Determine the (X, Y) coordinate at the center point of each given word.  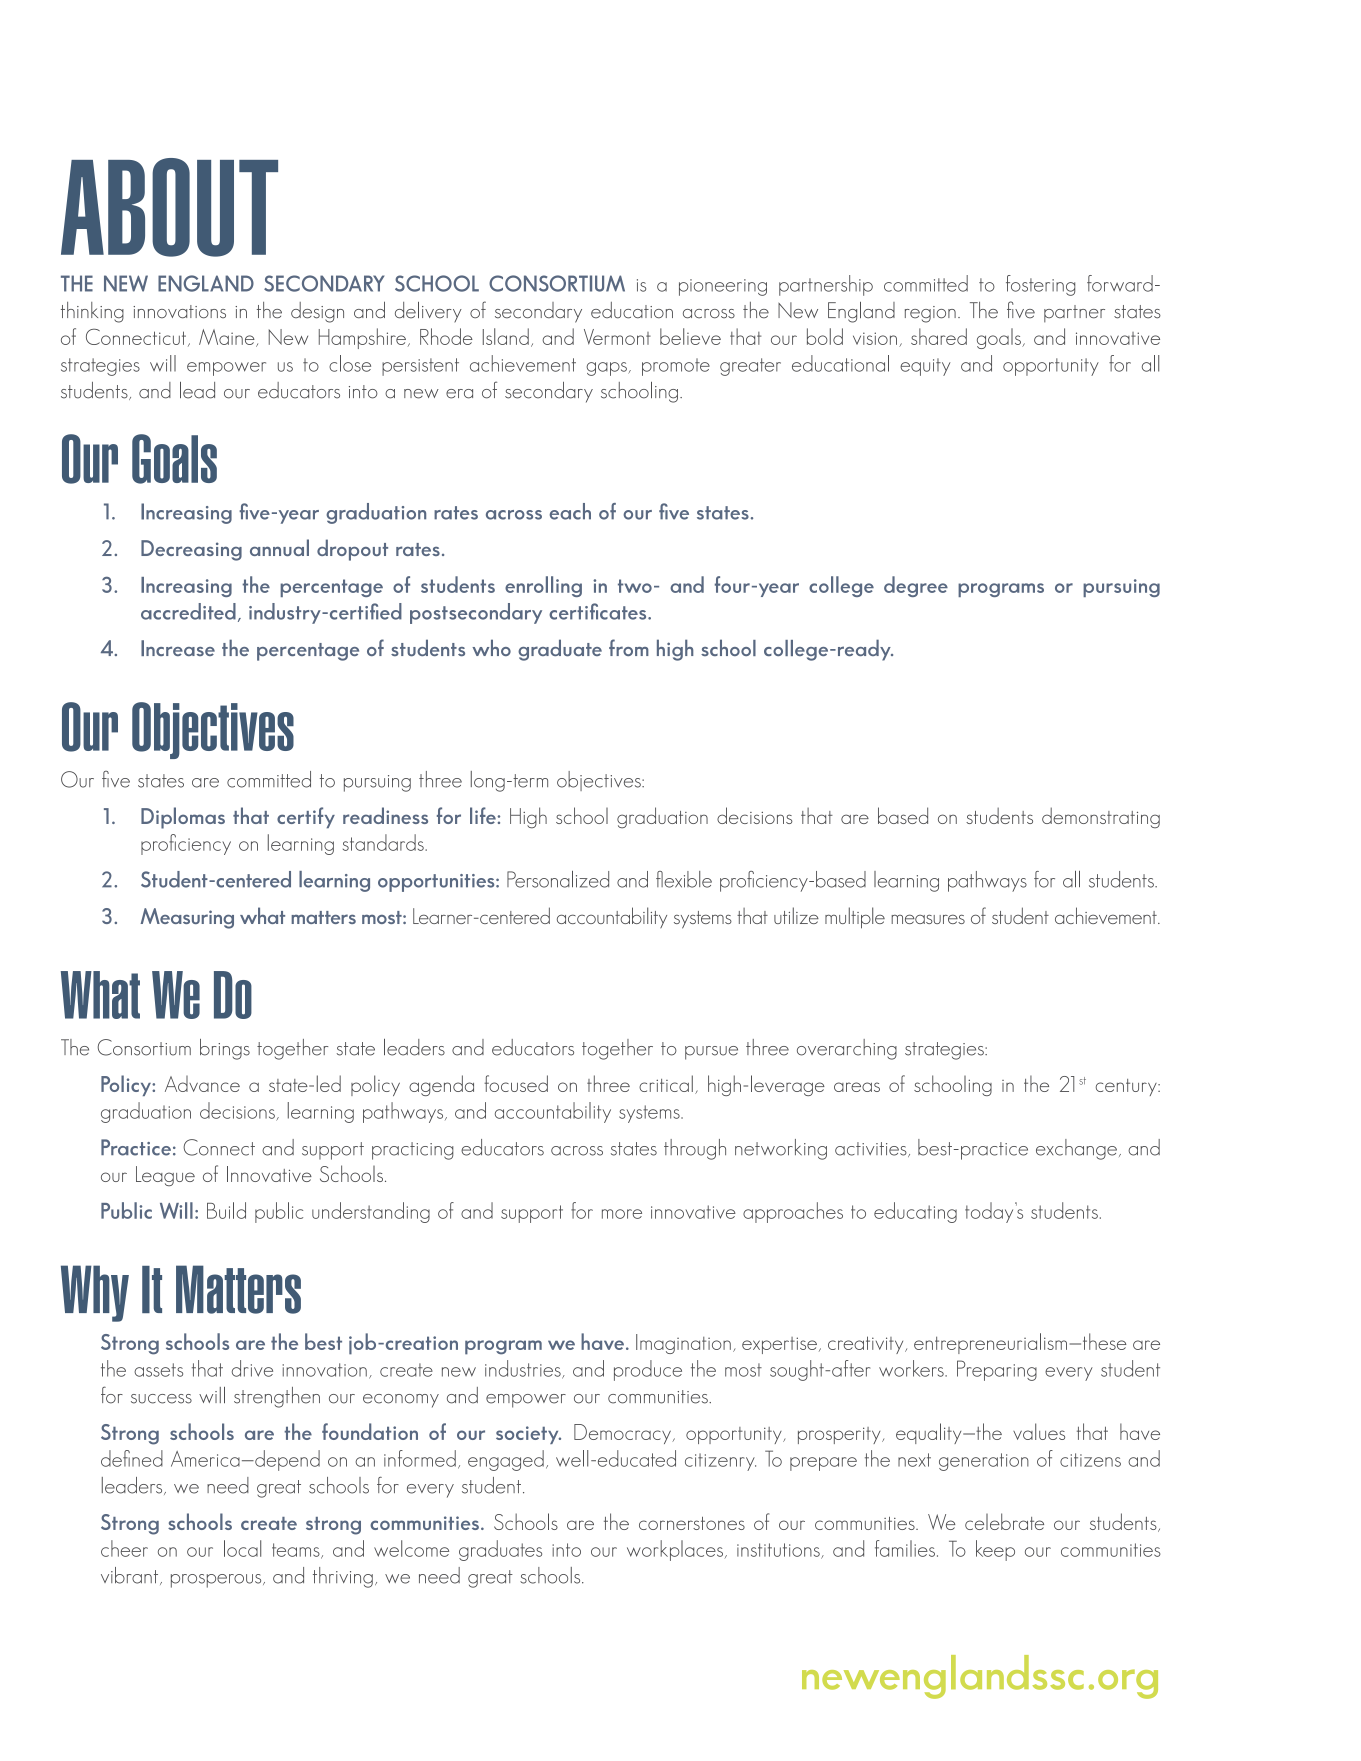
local (242, 1548)
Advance (202, 1084)
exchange (1076, 1149)
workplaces (675, 1550)
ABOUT (169, 207)
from (629, 647)
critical (666, 1083)
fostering (1040, 285)
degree (916, 586)
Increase (178, 648)
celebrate (1004, 1521)
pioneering (723, 287)
